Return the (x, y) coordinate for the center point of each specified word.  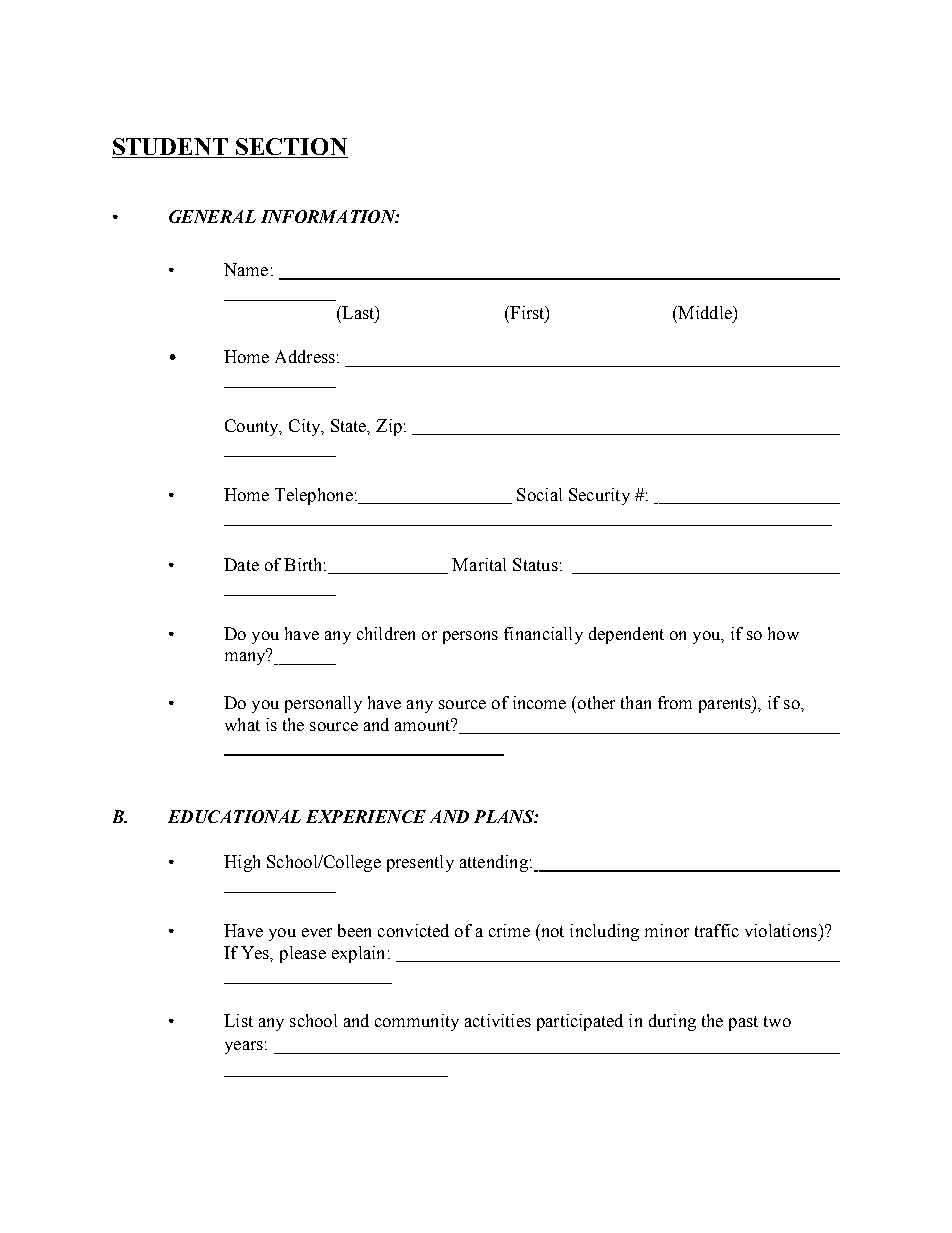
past (743, 1023)
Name (246, 269)
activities (498, 1020)
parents (726, 704)
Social (539, 494)
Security (599, 496)
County (253, 427)
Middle (705, 312)
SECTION (291, 148)
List (238, 1020)
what (242, 724)
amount (424, 724)
